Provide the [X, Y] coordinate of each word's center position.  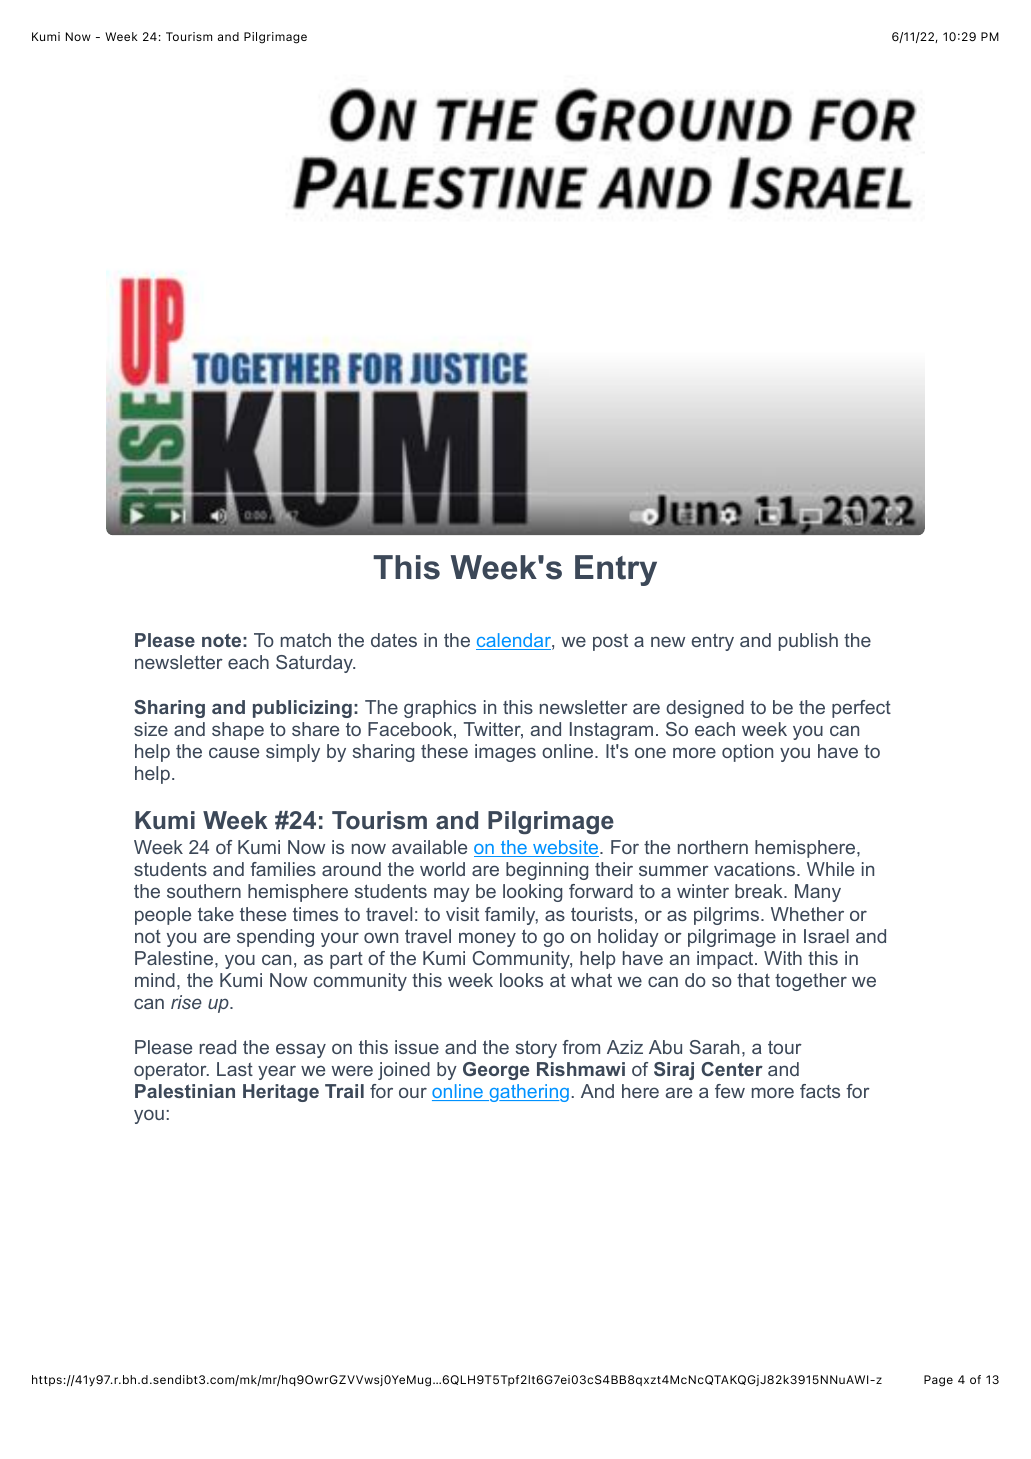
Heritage [281, 1093]
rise [186, 1002]
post [610, 642]
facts [820, 1091]
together [811, 982]
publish [808, 642]
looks [521, 980]
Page [938, 1381]
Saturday [315, 664]
